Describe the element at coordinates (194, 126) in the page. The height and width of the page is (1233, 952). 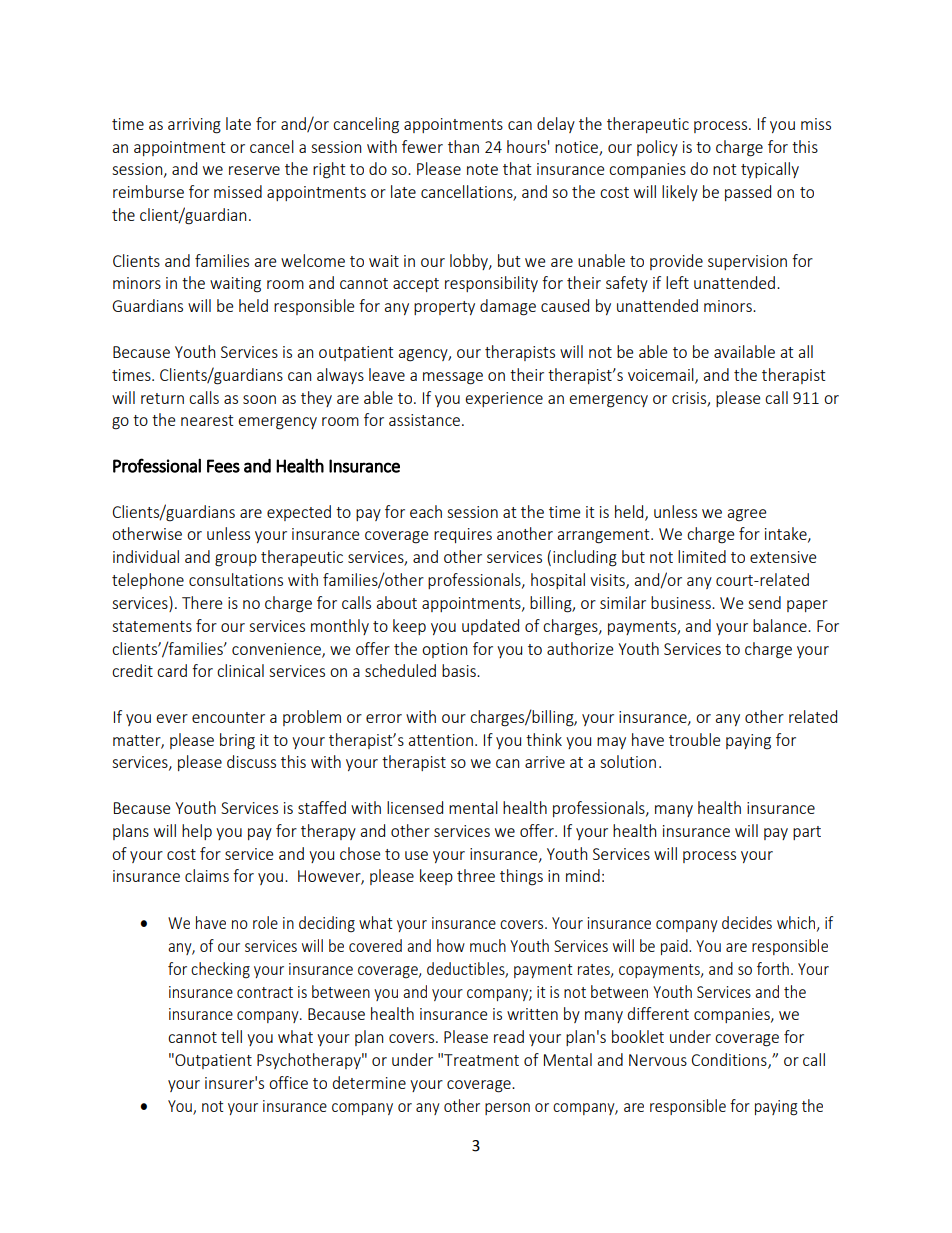
I see `arriving` at that location.
